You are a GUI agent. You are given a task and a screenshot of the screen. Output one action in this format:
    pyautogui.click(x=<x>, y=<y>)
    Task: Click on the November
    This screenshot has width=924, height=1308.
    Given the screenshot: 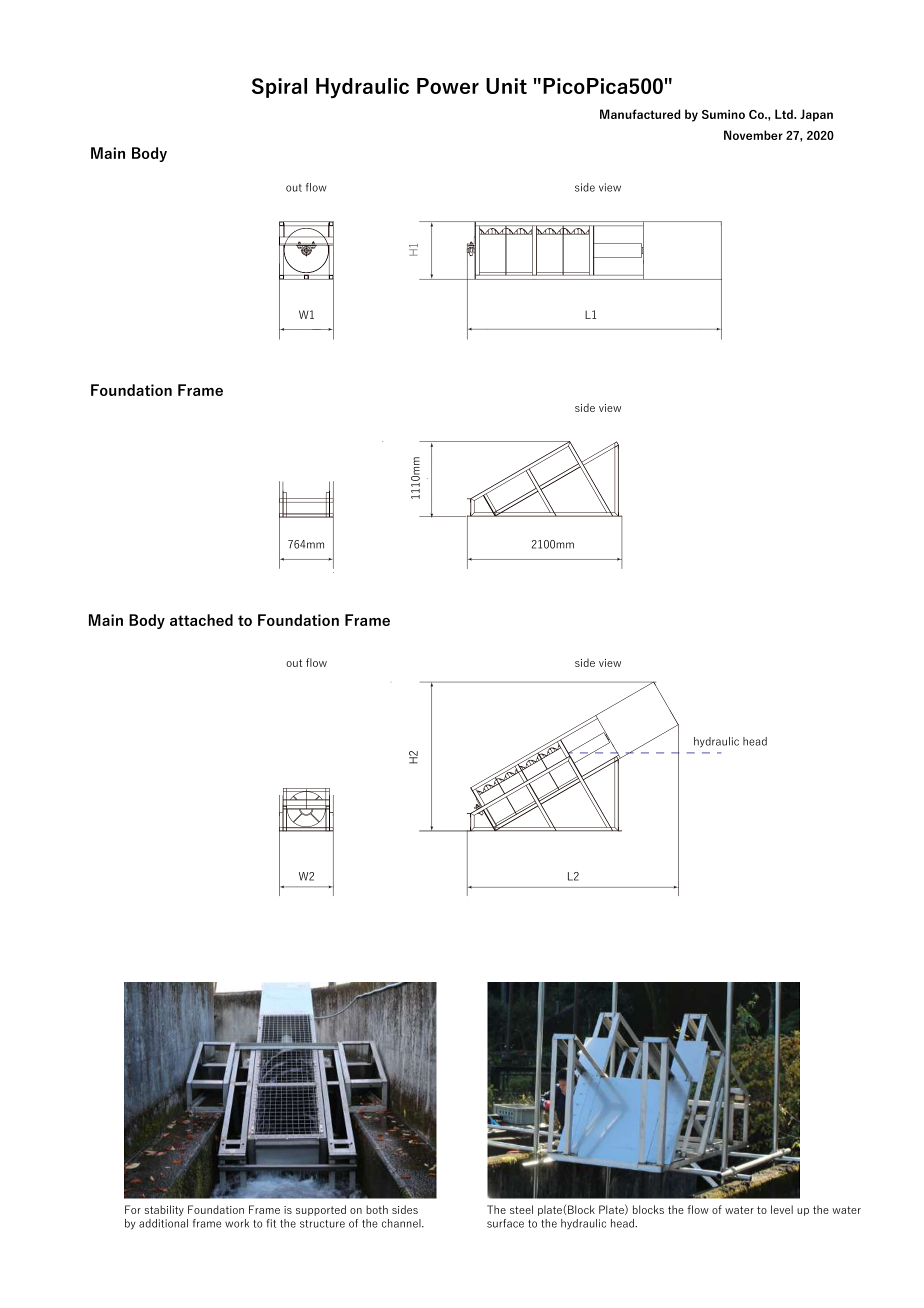 What is the action you would take?
    pyautogui.click(x=753, y=135)
